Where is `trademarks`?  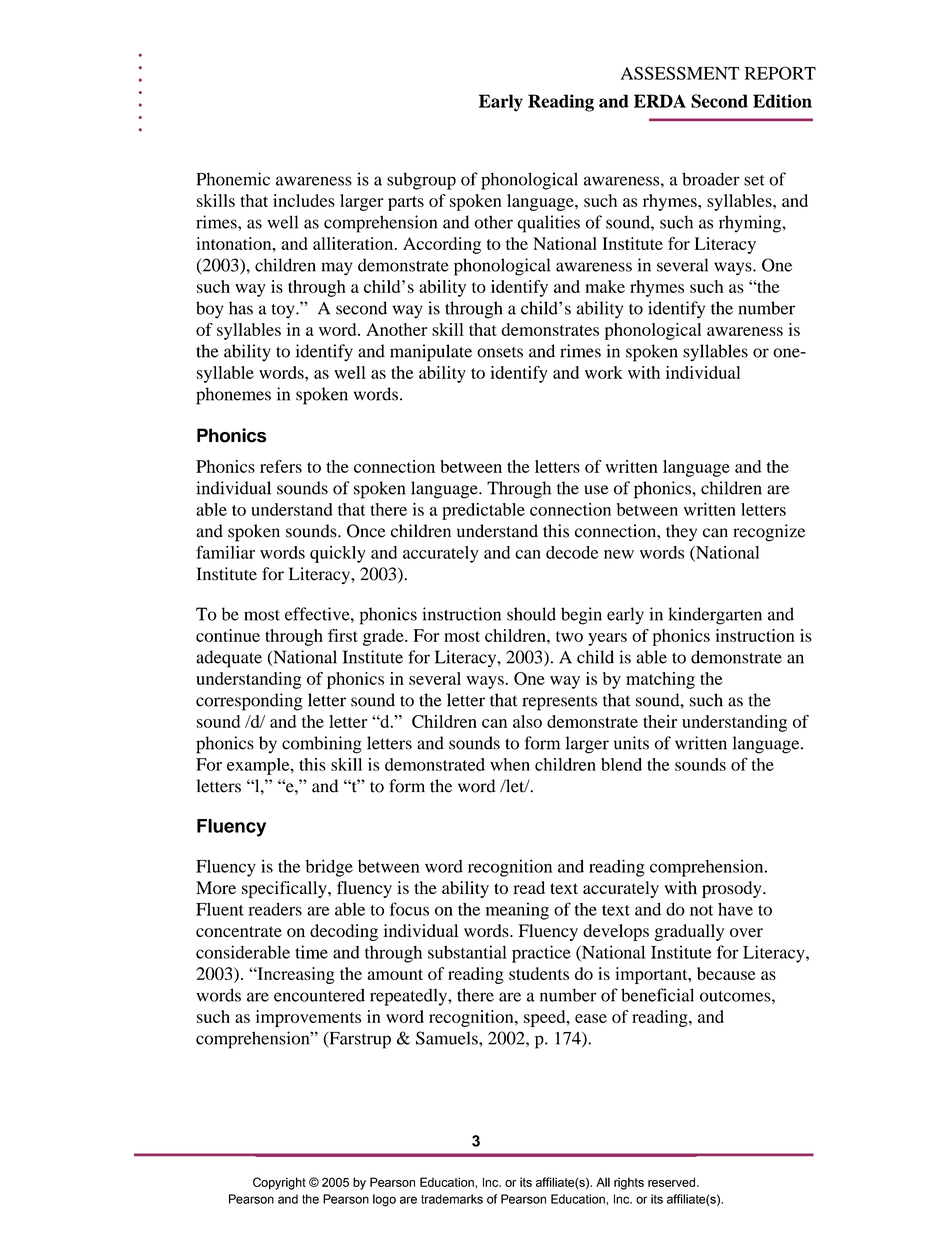 trademarks is located at coordinates (452, 1199).
